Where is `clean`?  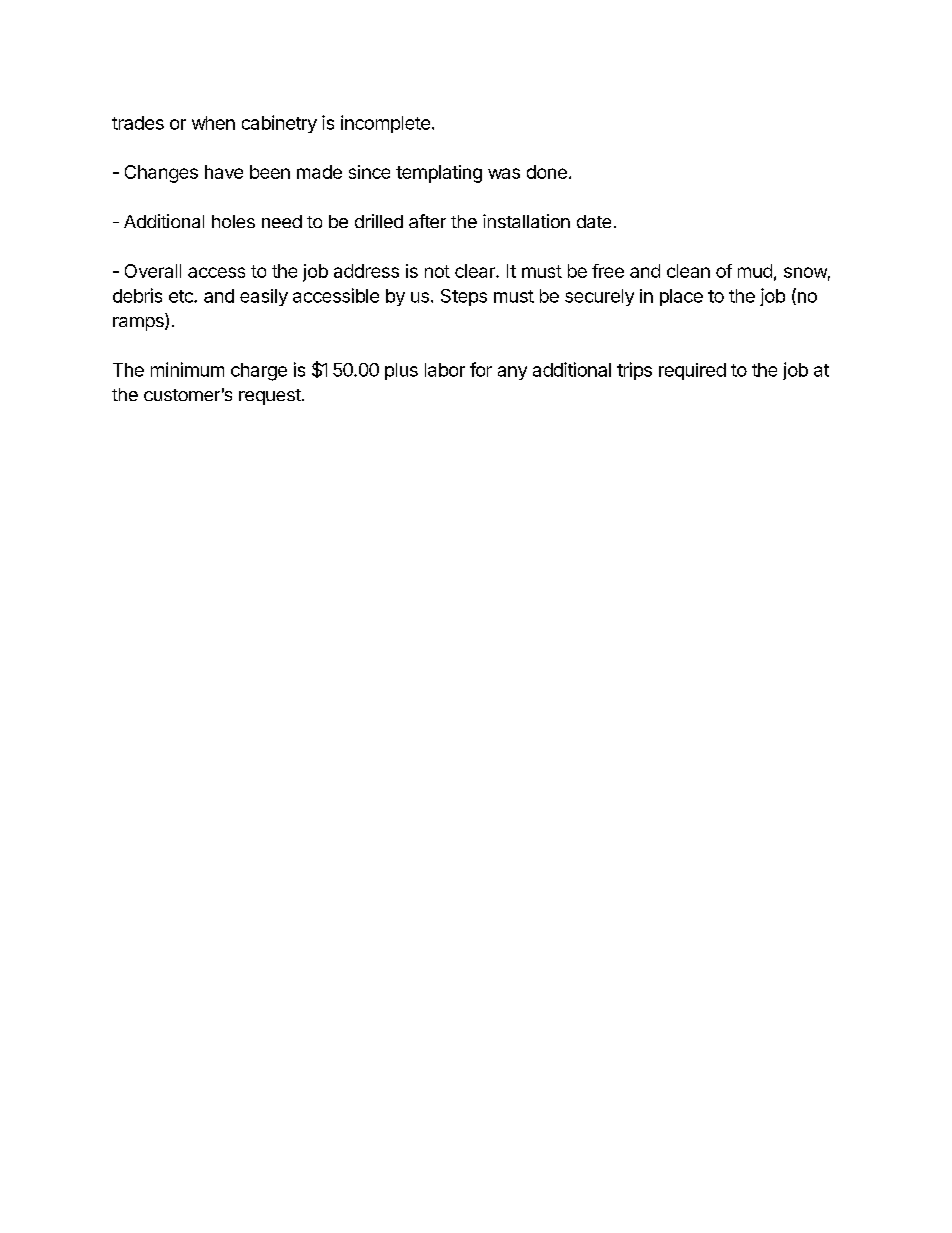
clean is located at coordinates (688, 271).
